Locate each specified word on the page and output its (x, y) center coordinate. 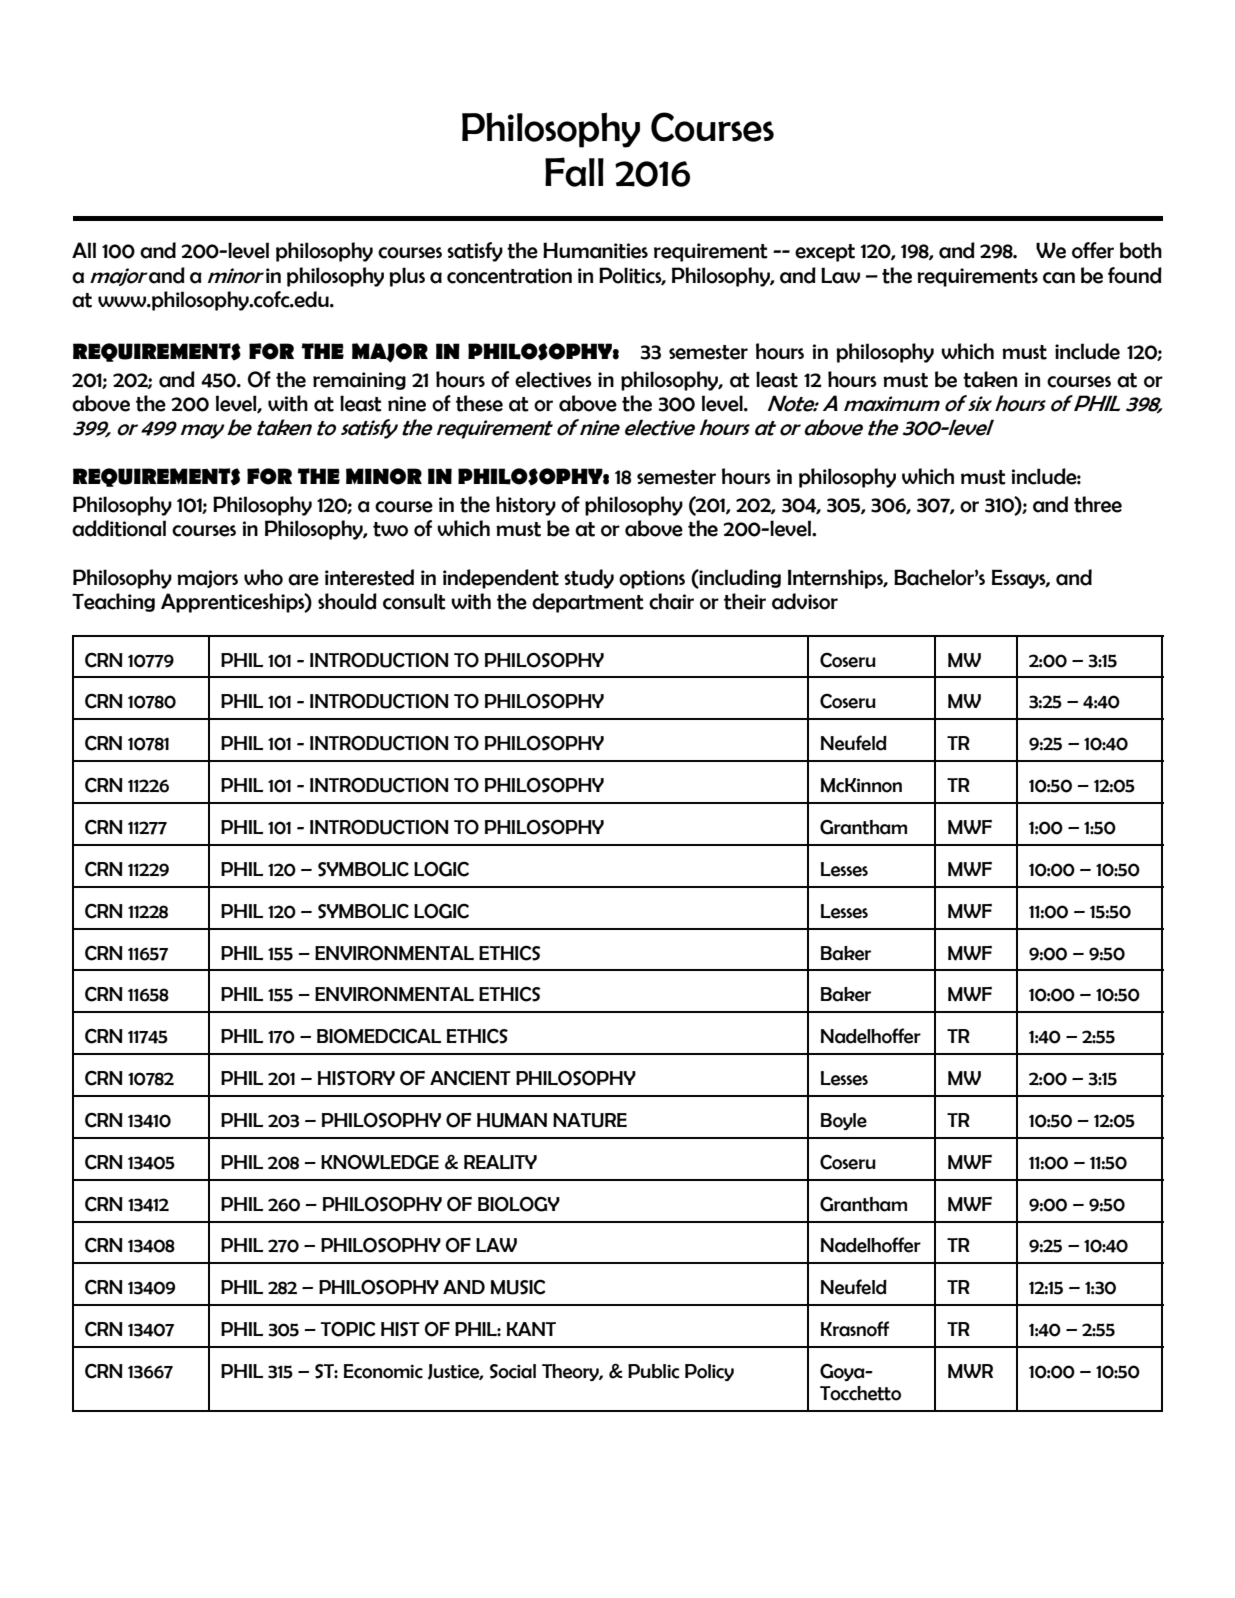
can (1059, 278)
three (1098, 504)
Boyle (844, 1121)
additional (119, 528)
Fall (574, 172)
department (588, 603)
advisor (805, 601)
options (652, 579)
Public (654, 1371)
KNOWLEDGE (380, 1162)
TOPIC (347, 1329)
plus (407, 277)
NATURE (590, 1120)
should (347, 601)
